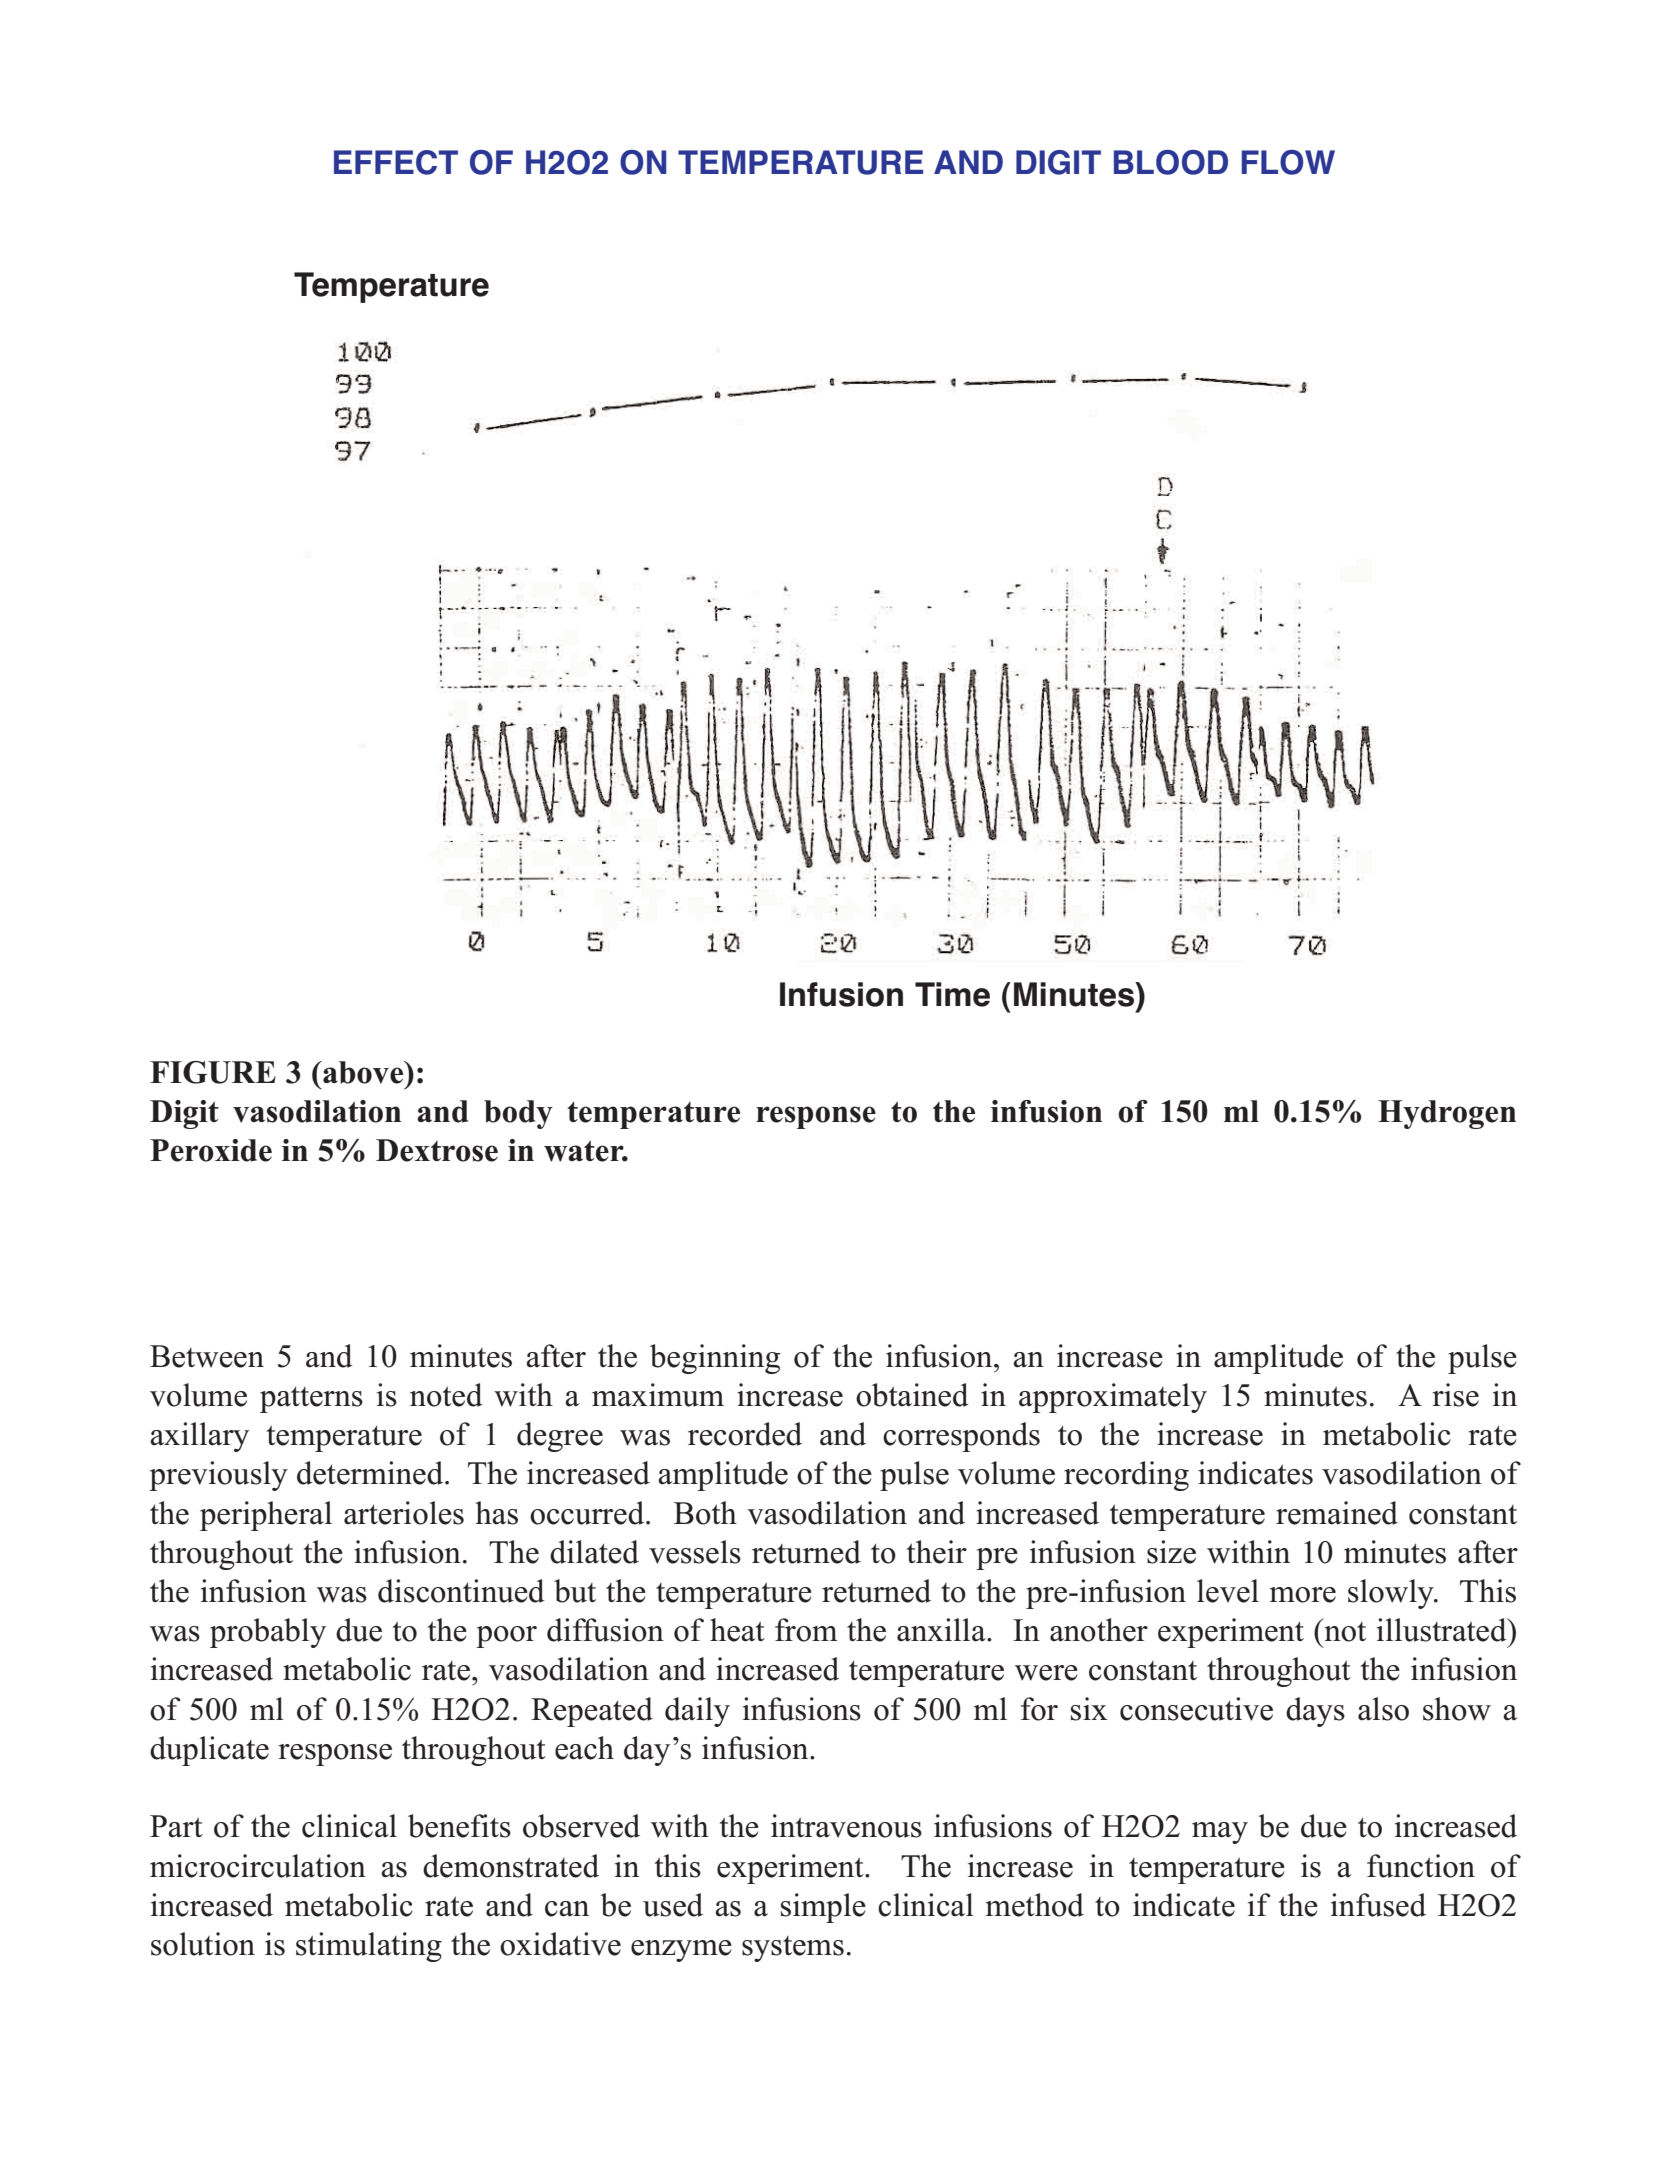 The image size is (1667, 2157). I want to click on rise, so click(1455, 1395).
